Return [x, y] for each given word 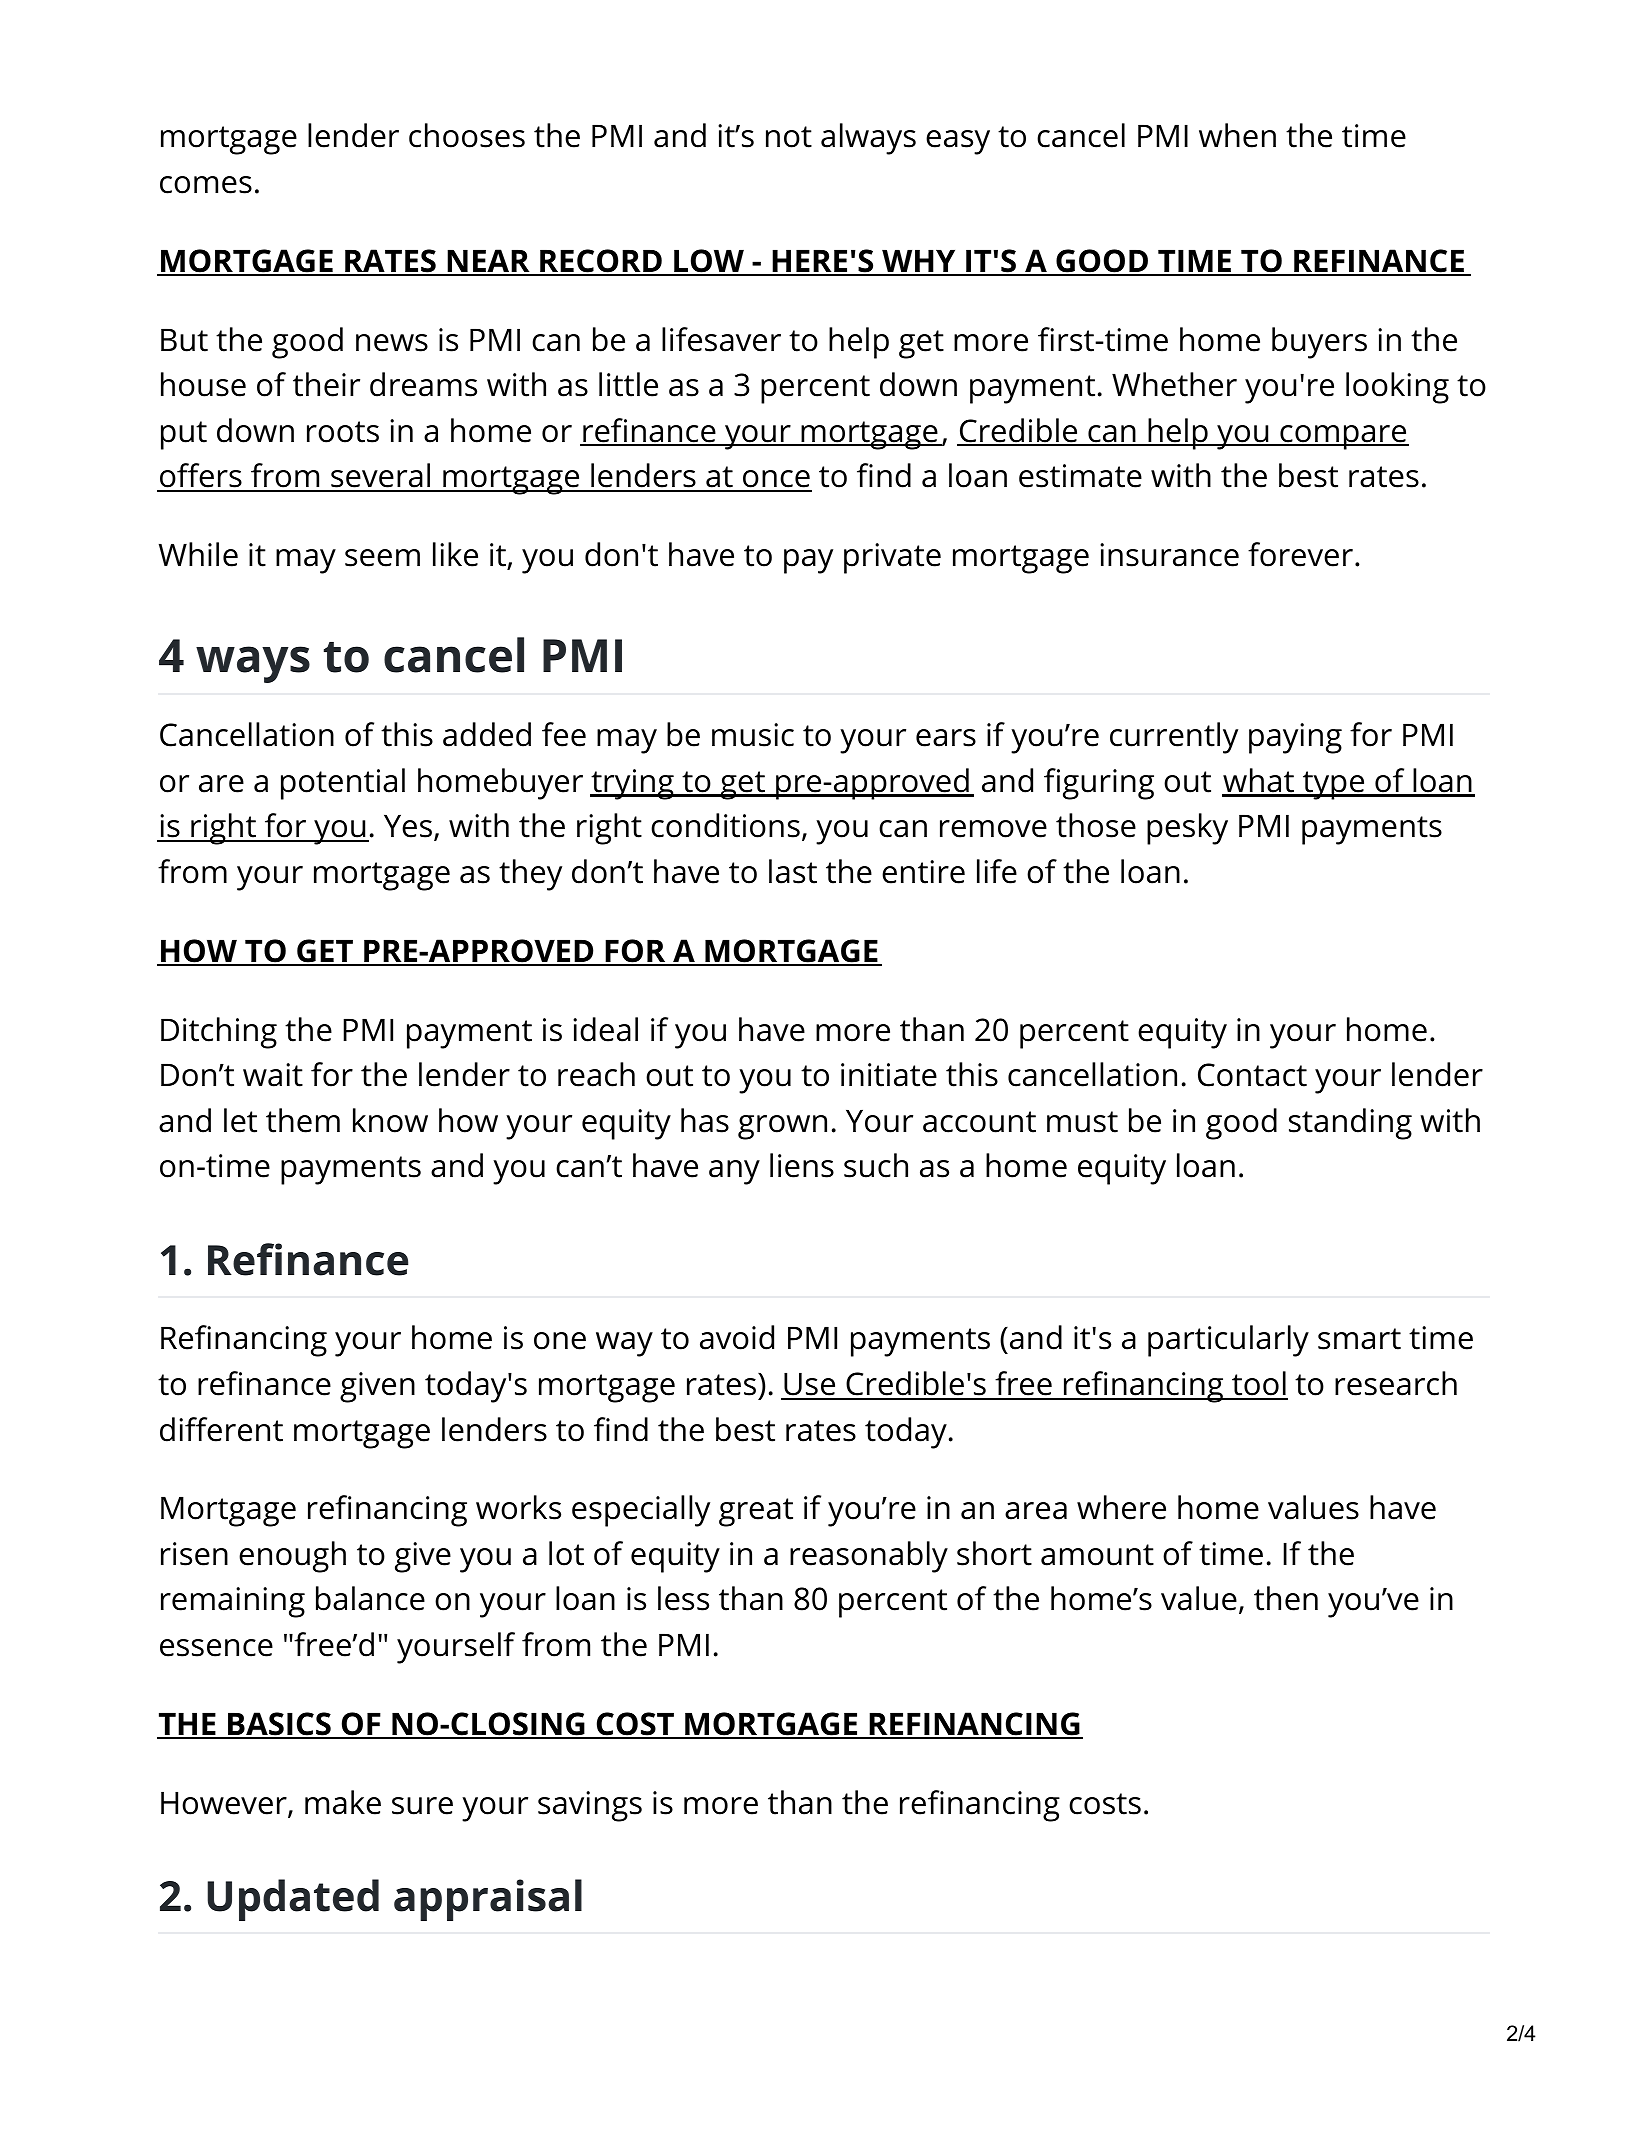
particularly [1228, 1341]
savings [590, 1806]
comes [206, 185]
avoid [737, 1337]
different [221, 1429]
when [1237, 135]
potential [343, 784]
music [753, 735]
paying [1295, 738]
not [789, 137]
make [343, 1802]
